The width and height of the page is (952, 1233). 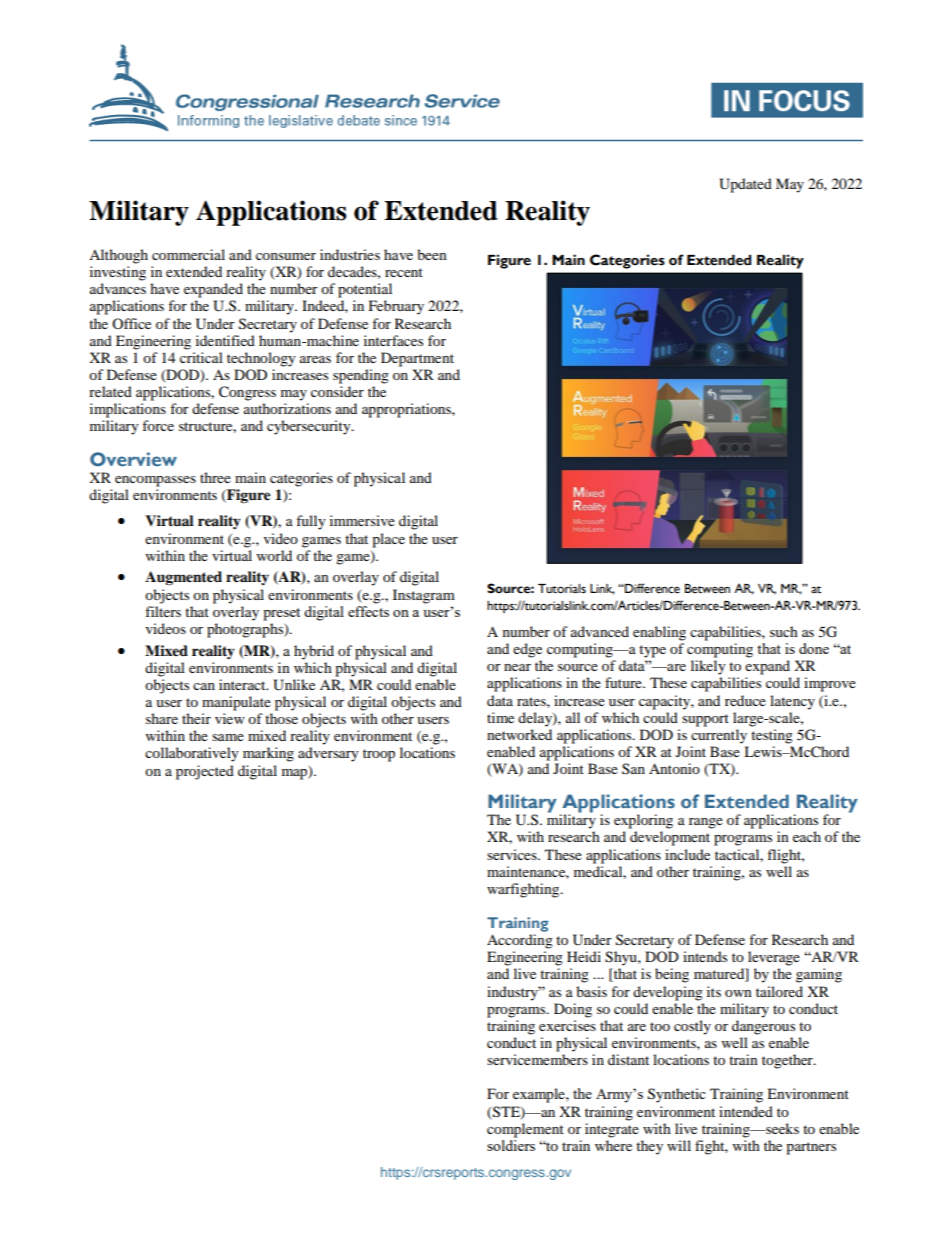 I want to click on range, so click(x=706, y=823).
